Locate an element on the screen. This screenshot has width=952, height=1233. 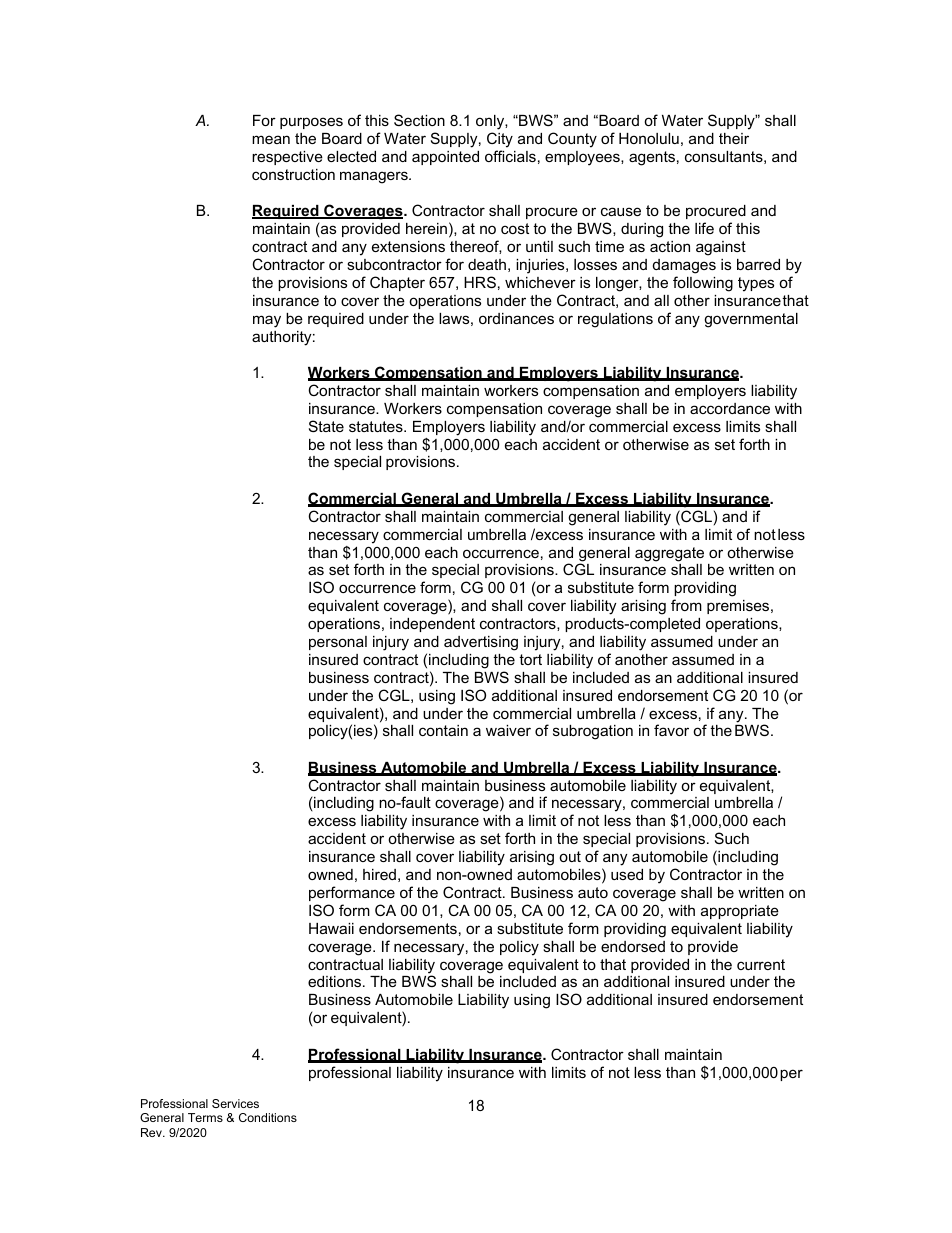
Hawaii is located at coordinates (331, 928).
